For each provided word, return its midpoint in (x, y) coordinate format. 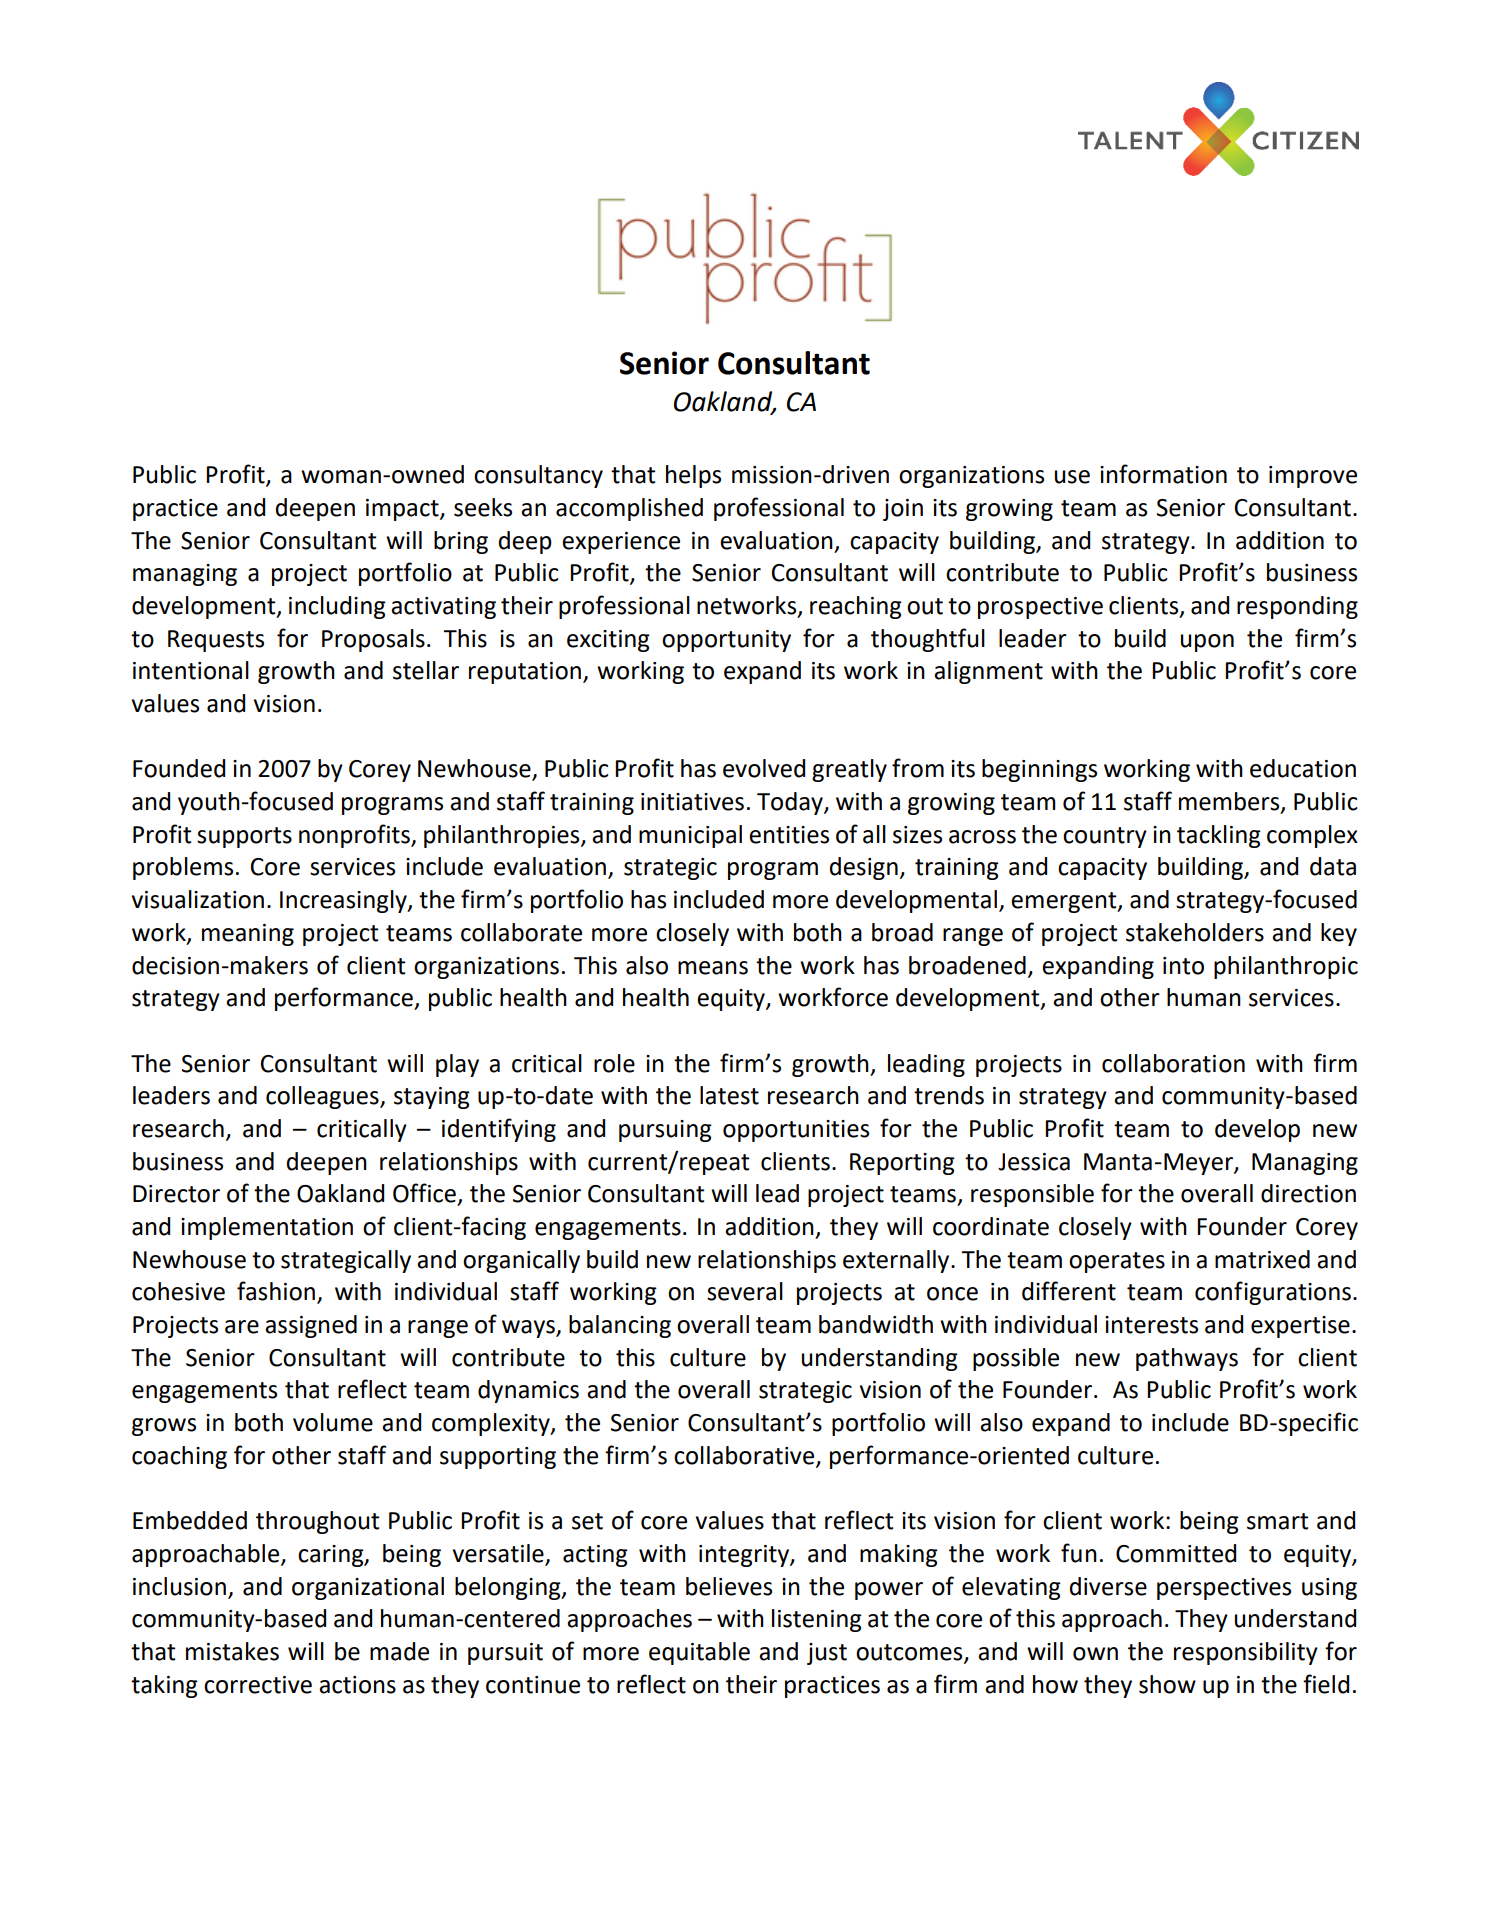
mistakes (232, 1651)
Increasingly (344, 901)
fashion (276, 1291)
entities (789, 835)
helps (693, 476)
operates (1117, 1262)
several (745, 1291)
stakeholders (1195, 932)
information (1163, 474)
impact (403, 510)
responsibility (1246, 1653)
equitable (699, 1653)
